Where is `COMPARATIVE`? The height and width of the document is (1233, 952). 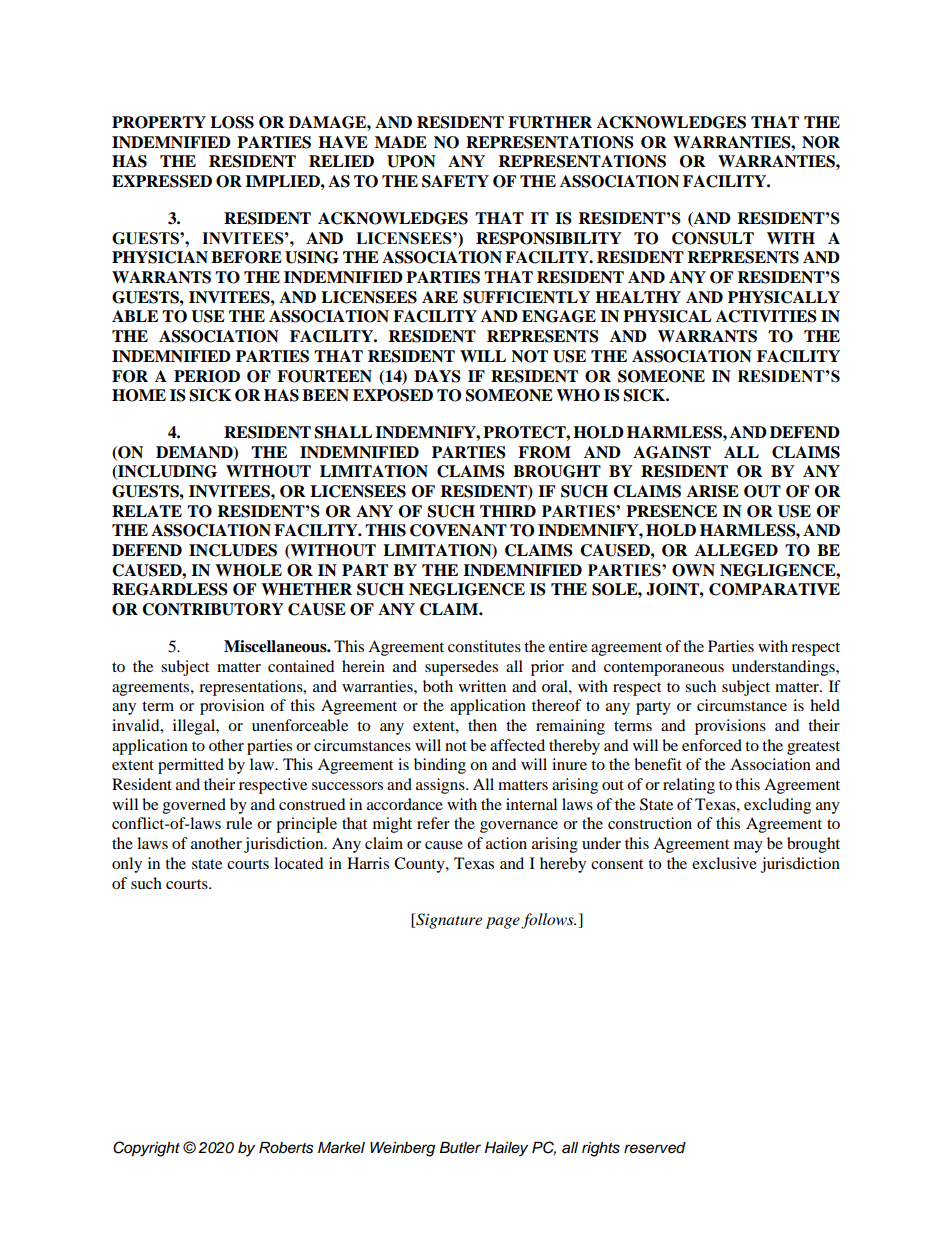 COMPARATIVE is located at coordinates (774, 589).
